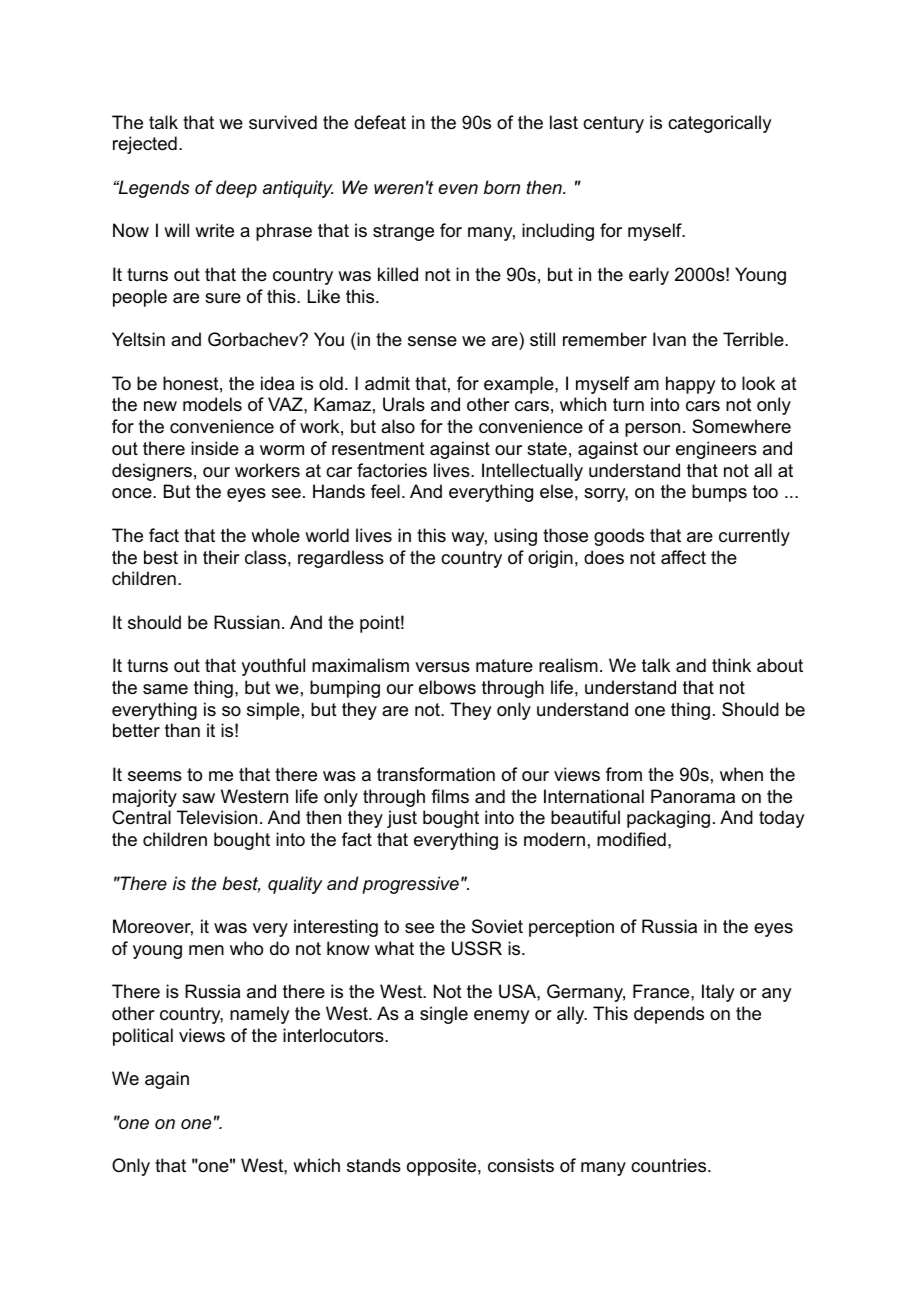  What do you see at coordinates (613, 124) in the page?
I see `century` at bounding box center [613, 124].
